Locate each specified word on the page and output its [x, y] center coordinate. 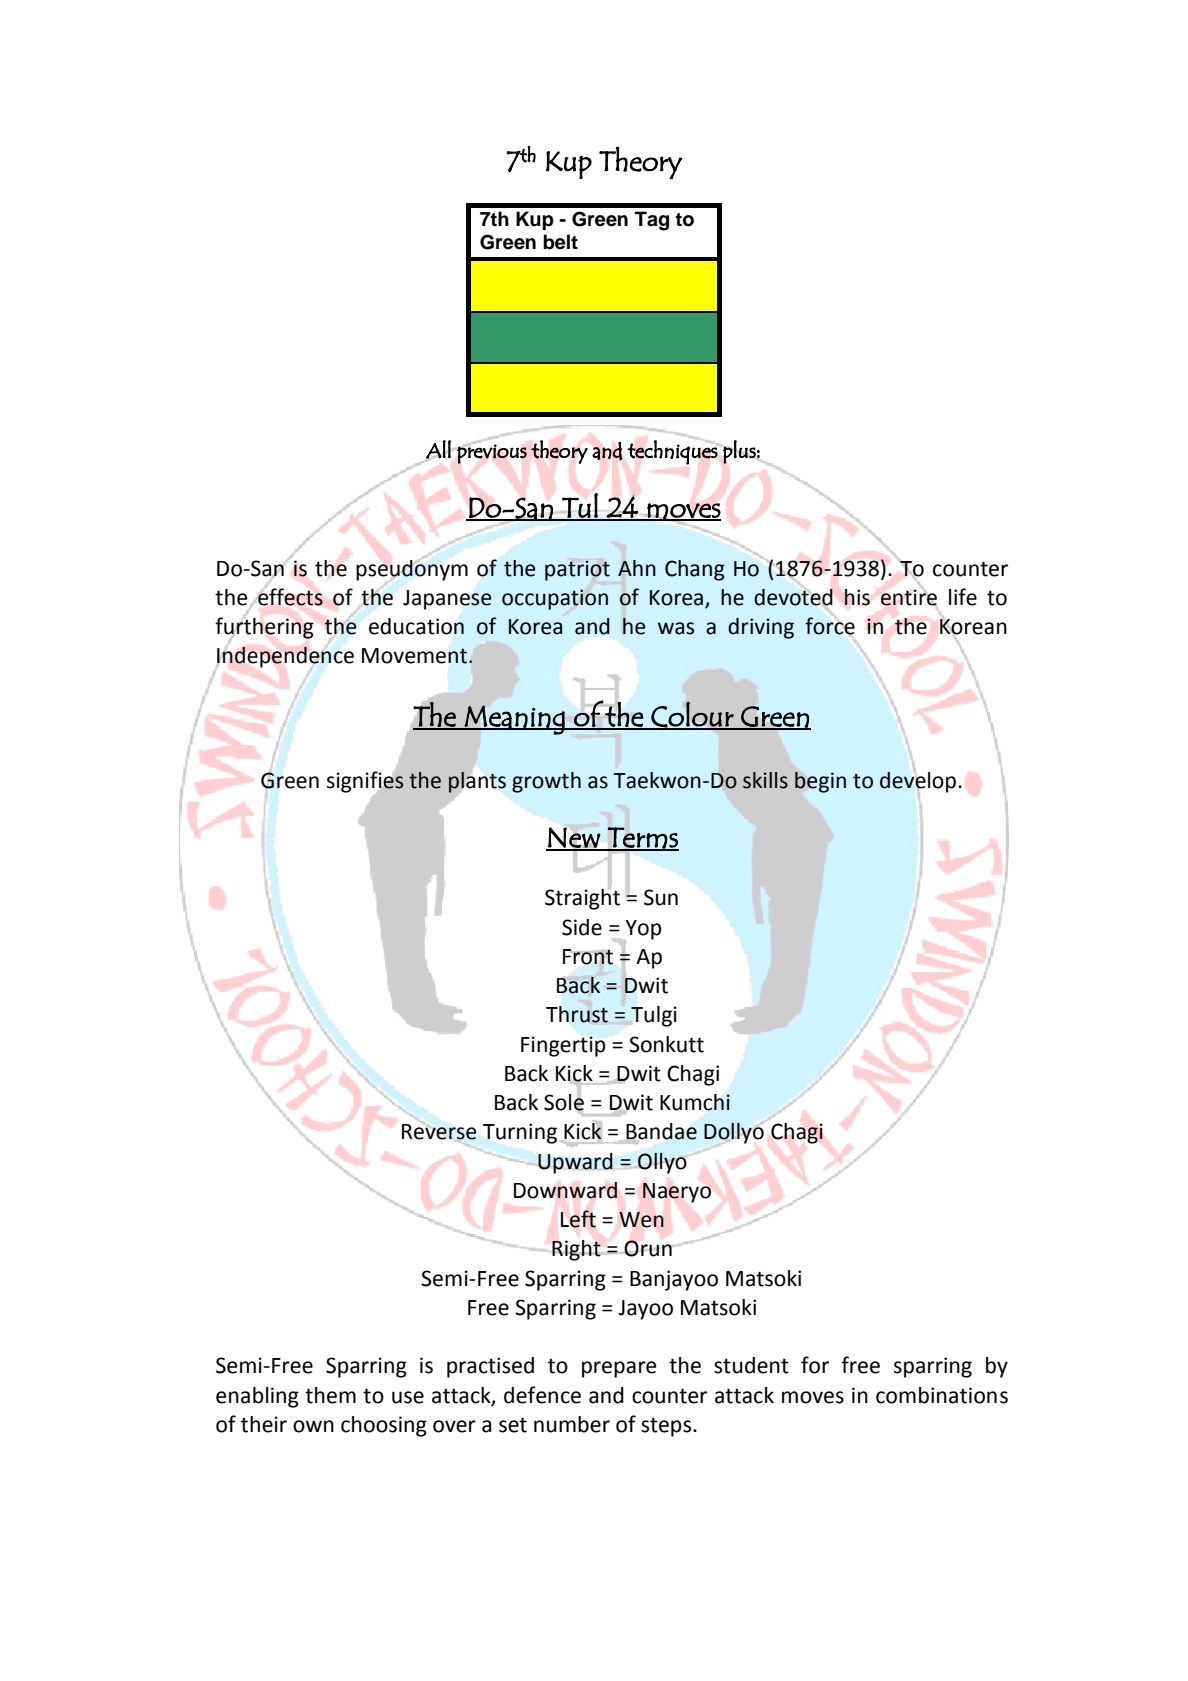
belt [560, 242]
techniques [673, 452]
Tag [652, 221]
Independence [285, 657]
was [676, 628]
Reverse [439, 1132]
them [330, 1395]
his [857, 597]
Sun [661, 897]
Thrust [577, 1014]
